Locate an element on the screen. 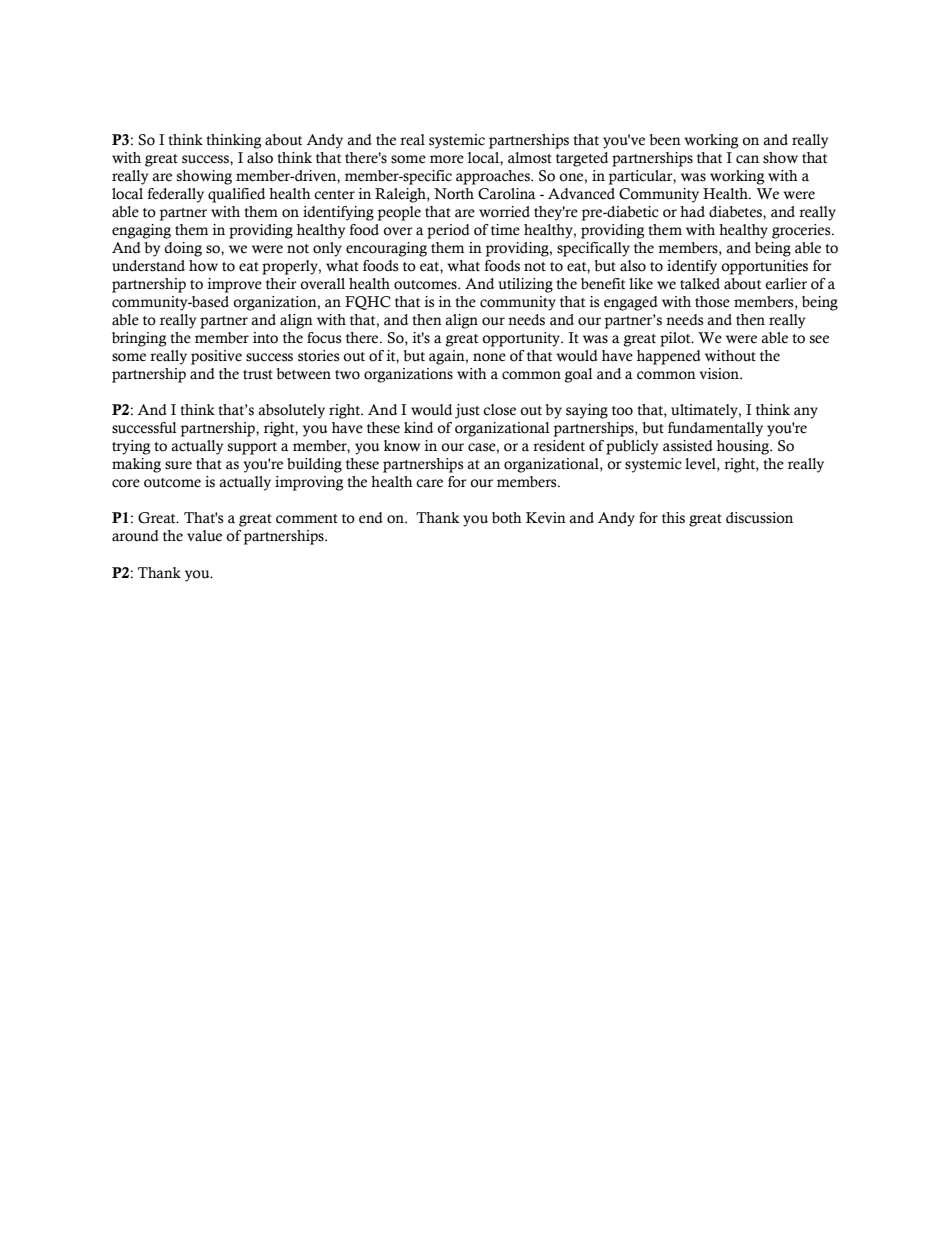  can is located at coordinates (747, 159).
